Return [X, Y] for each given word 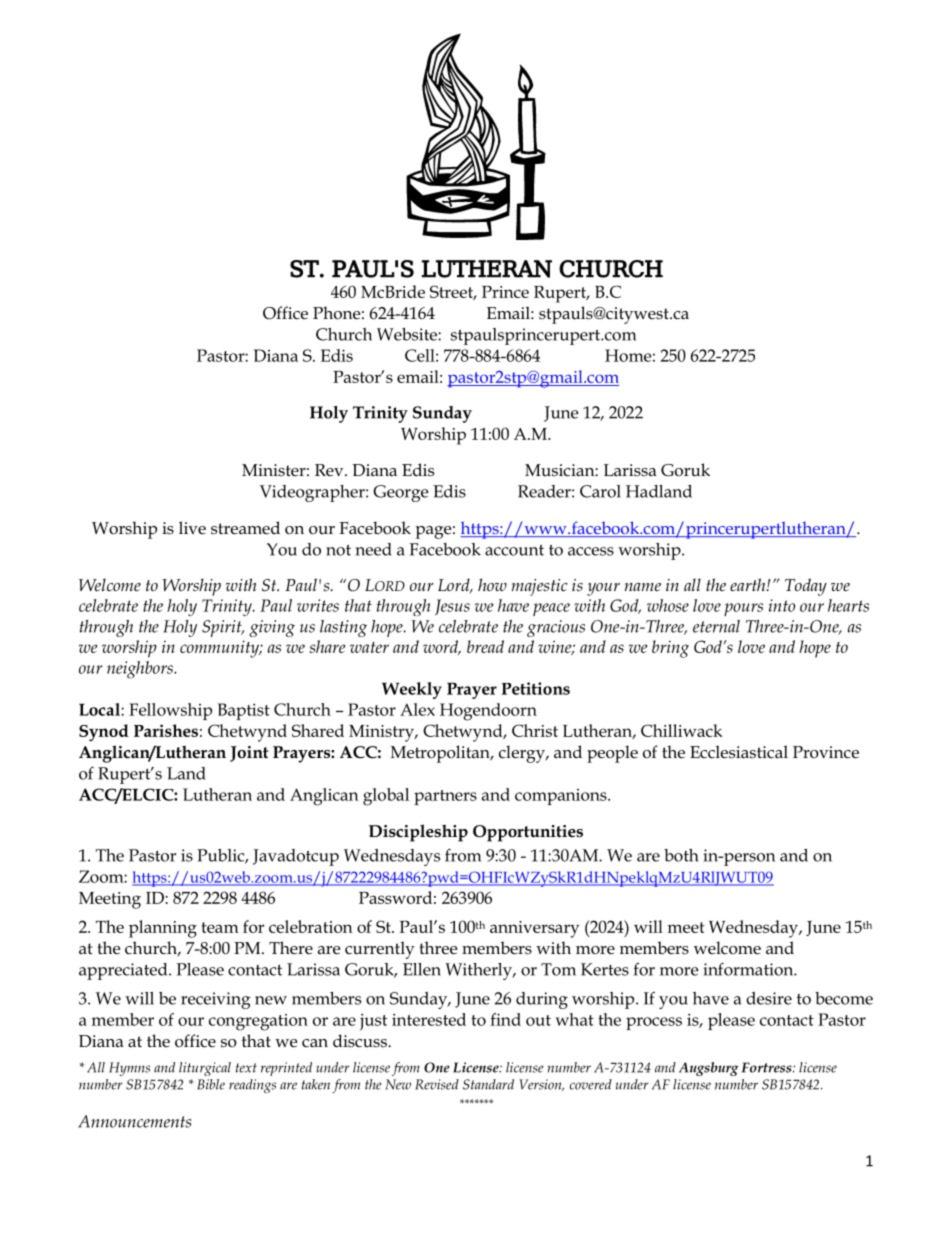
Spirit [223, 628]
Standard [488, 1084]
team [220, 927]
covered [591, 1084]
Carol [600, 491]
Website [408, 334]
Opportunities [528, 833]
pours [743, 609]
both [681, 855]
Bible [211, 1084]
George [401, 493]
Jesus [452, 607]
